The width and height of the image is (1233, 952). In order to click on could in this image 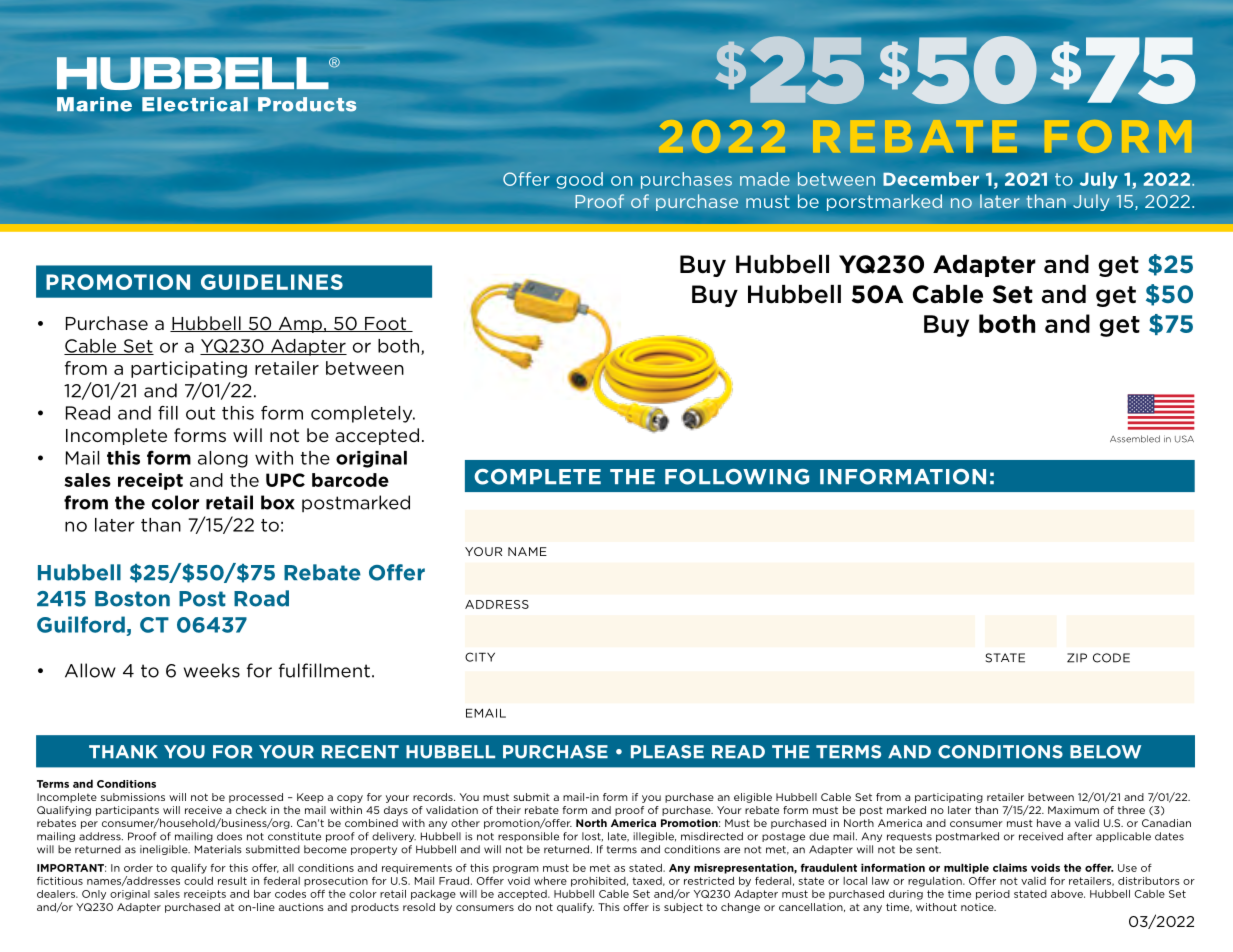, I will do `click(198, 881)`.
